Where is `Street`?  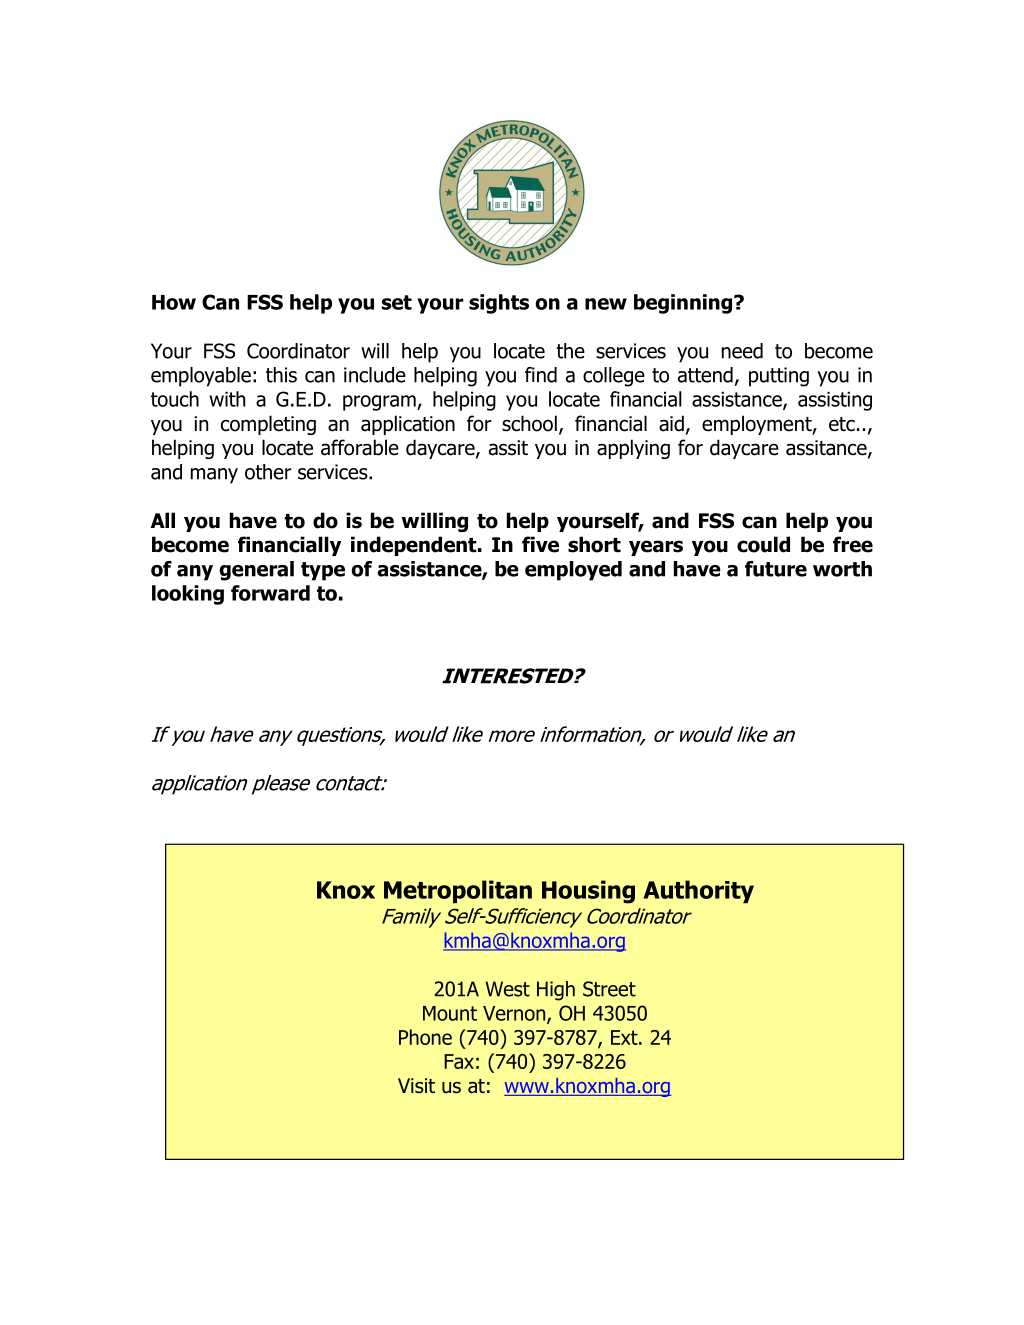 Street is located at coordinates (609, 989).
